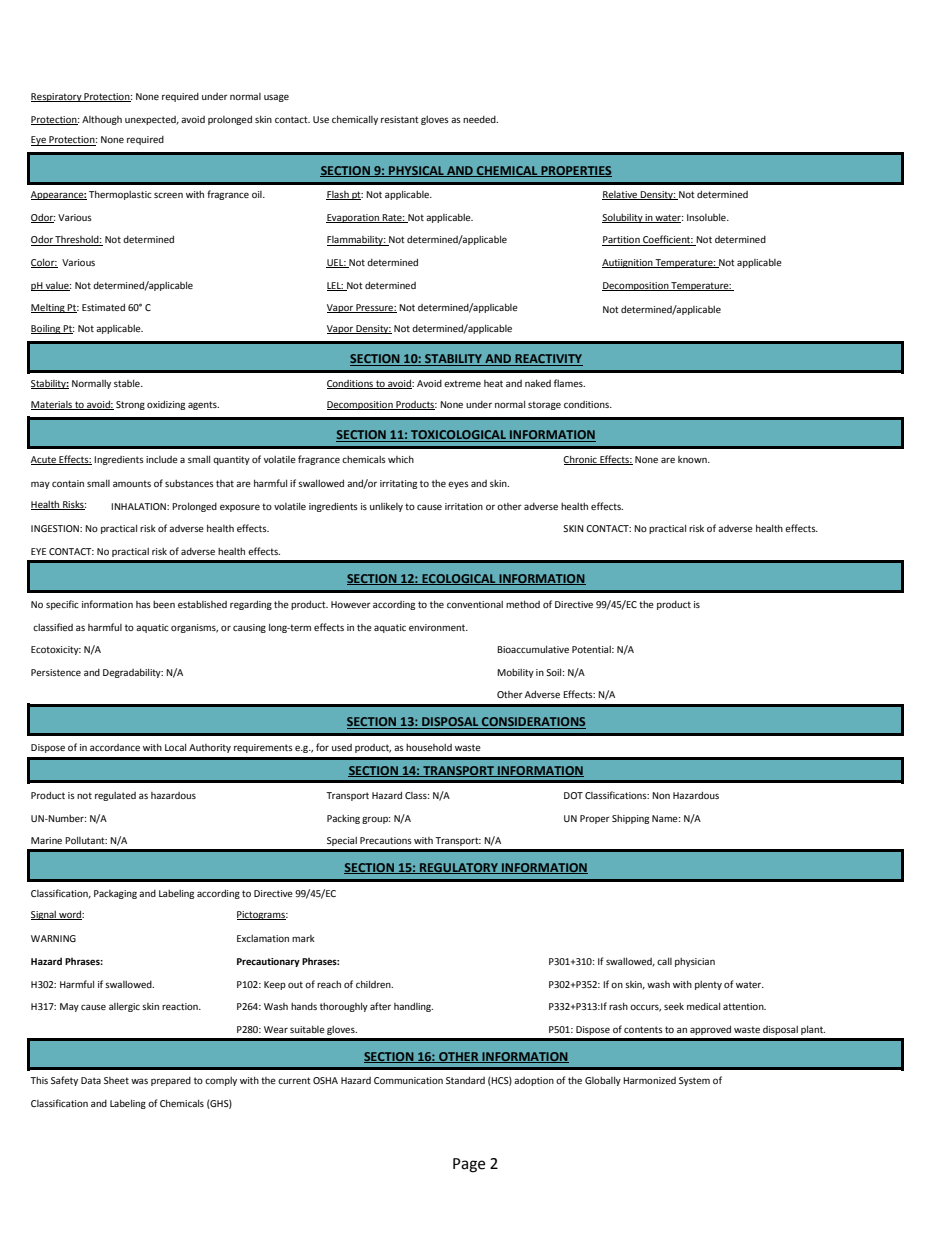 The image size is (952, 1233). What do you see at coordinates (116, 1080) in the document?
I see `Sheet` at bounding box center [116, 1080].
